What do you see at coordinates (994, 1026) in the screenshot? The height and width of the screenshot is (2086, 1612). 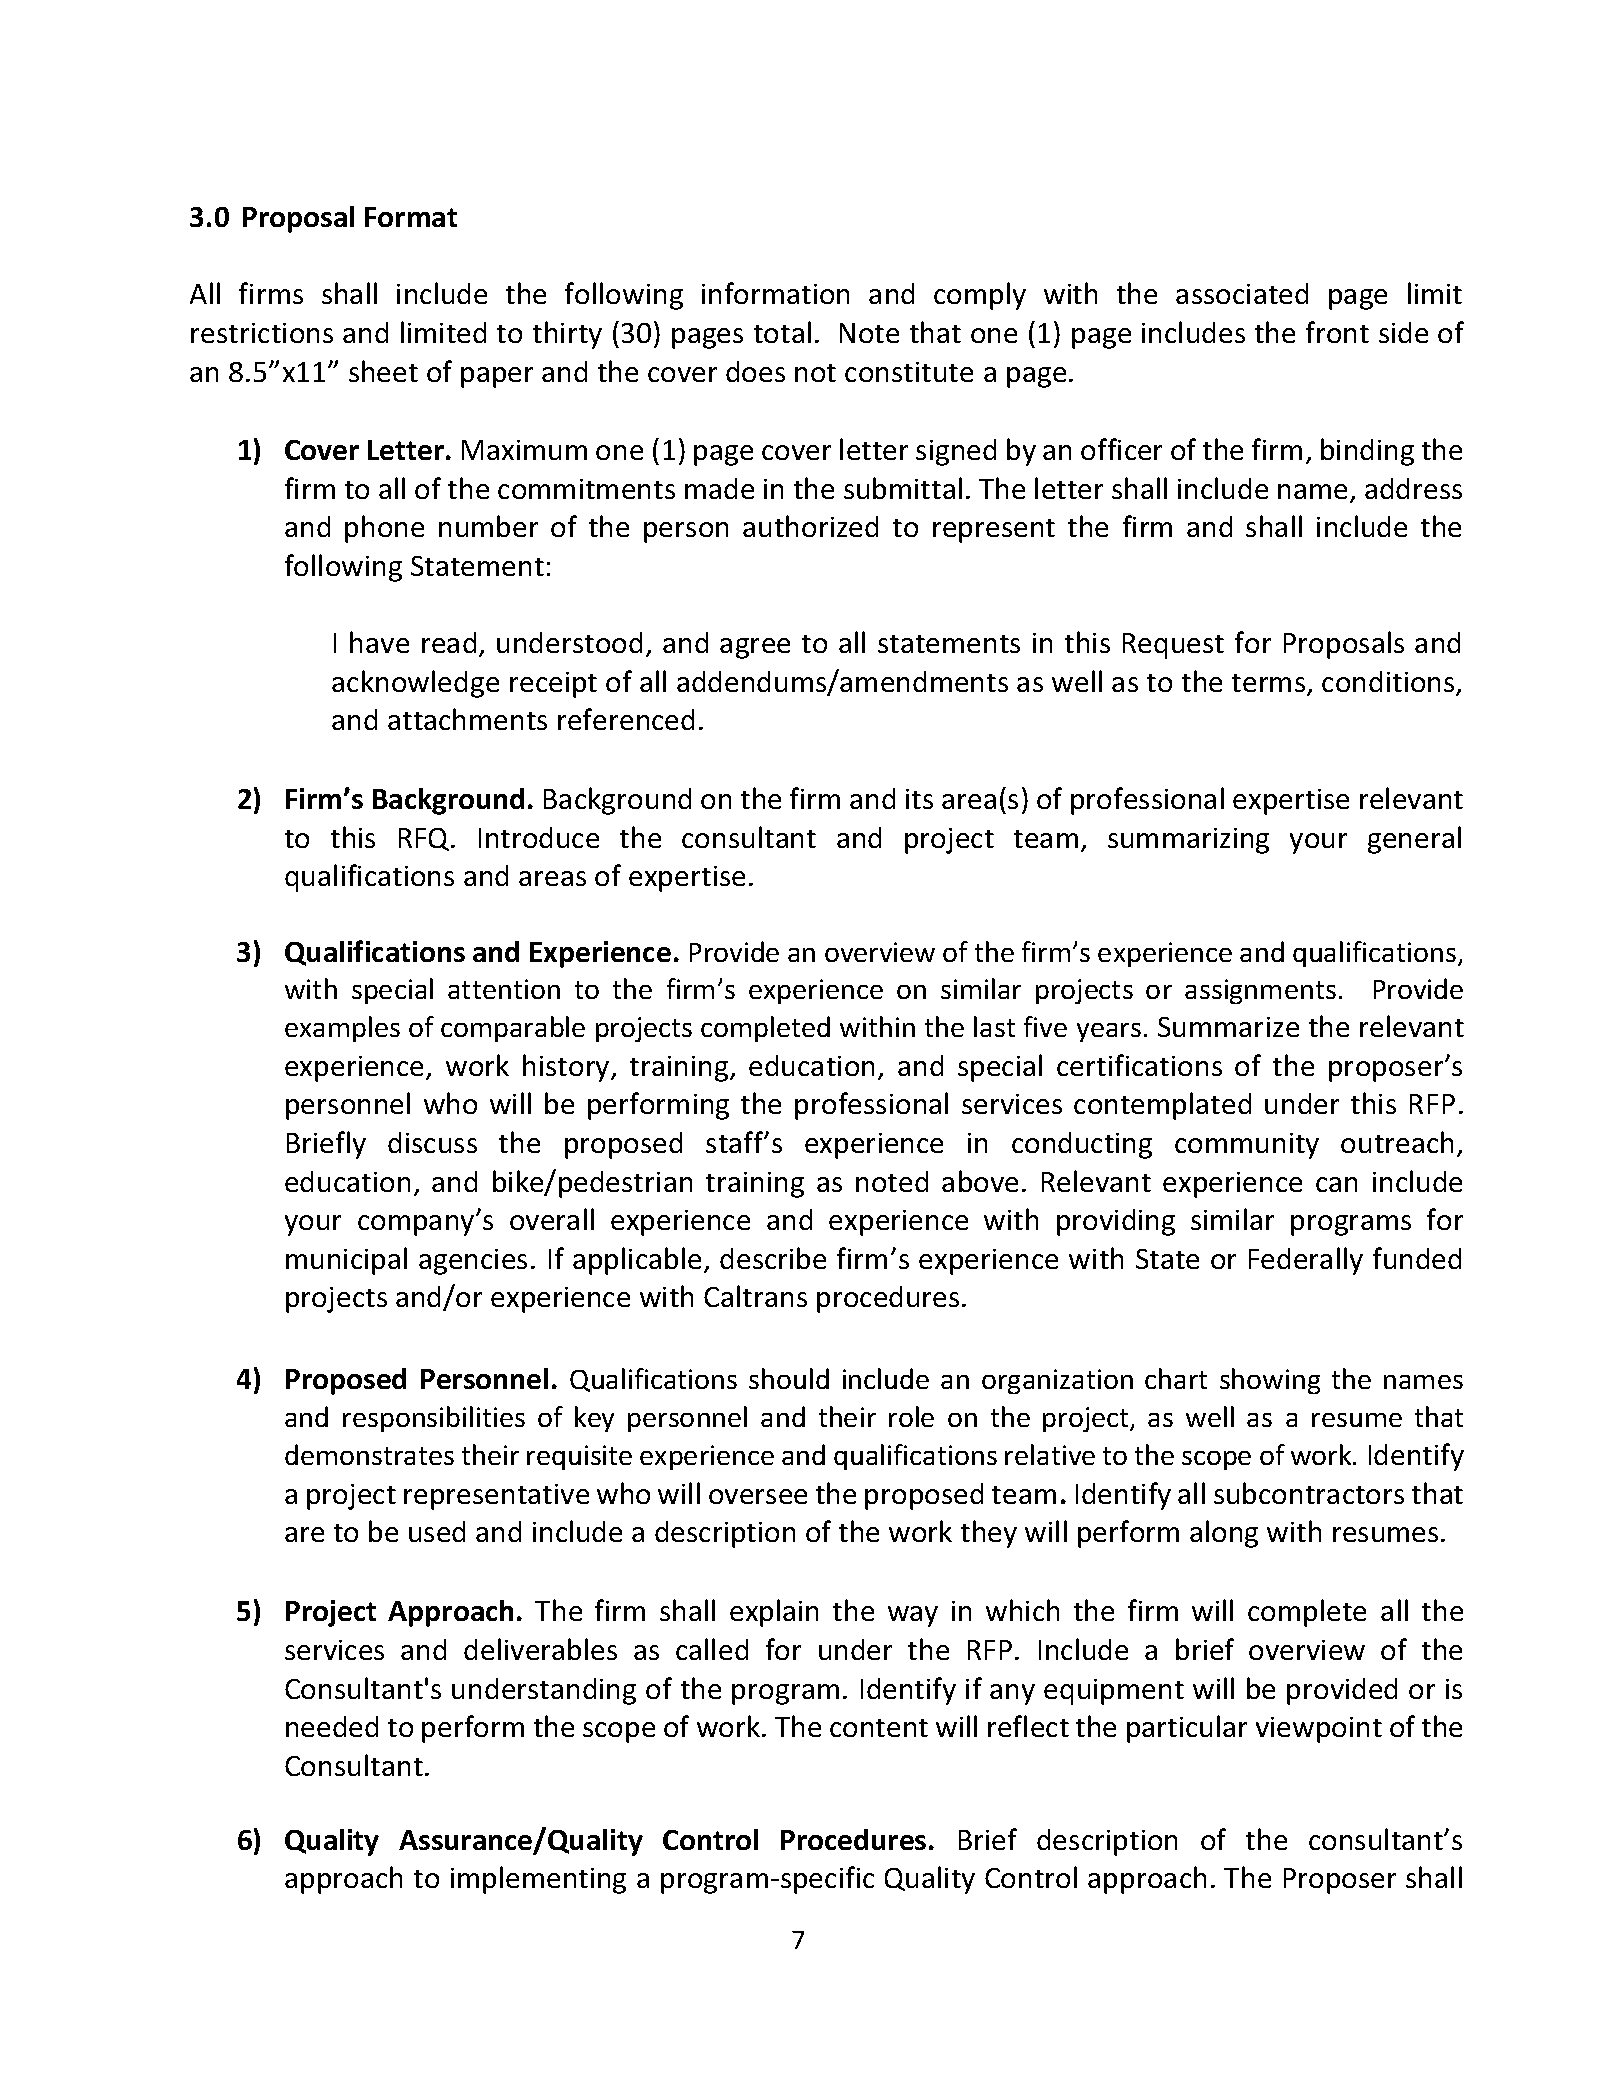 I see `last` at bounding box center [994, 1026].
